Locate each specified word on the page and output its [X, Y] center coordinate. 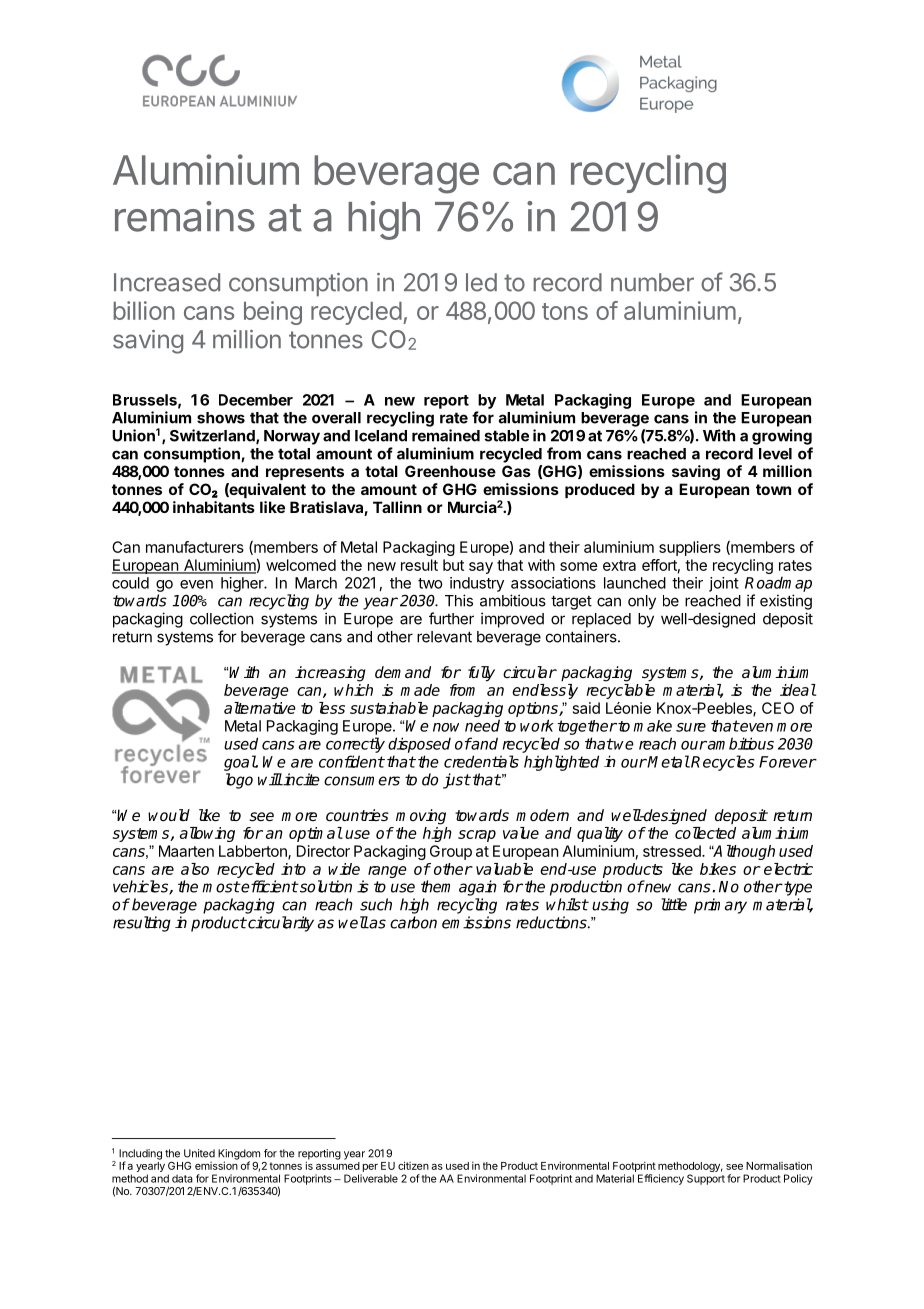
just [457, 781]
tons [565, 311]
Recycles [723, 763]
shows [221, 418]
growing [782, 437]
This [459, 600]
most [221, 887]
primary [720, 906]
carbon [413, 922]
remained [446, 435]
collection [222, 618]
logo [239, 781]
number [652, 282]
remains [185, 216]
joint [724, 584]
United [199, 1153]
